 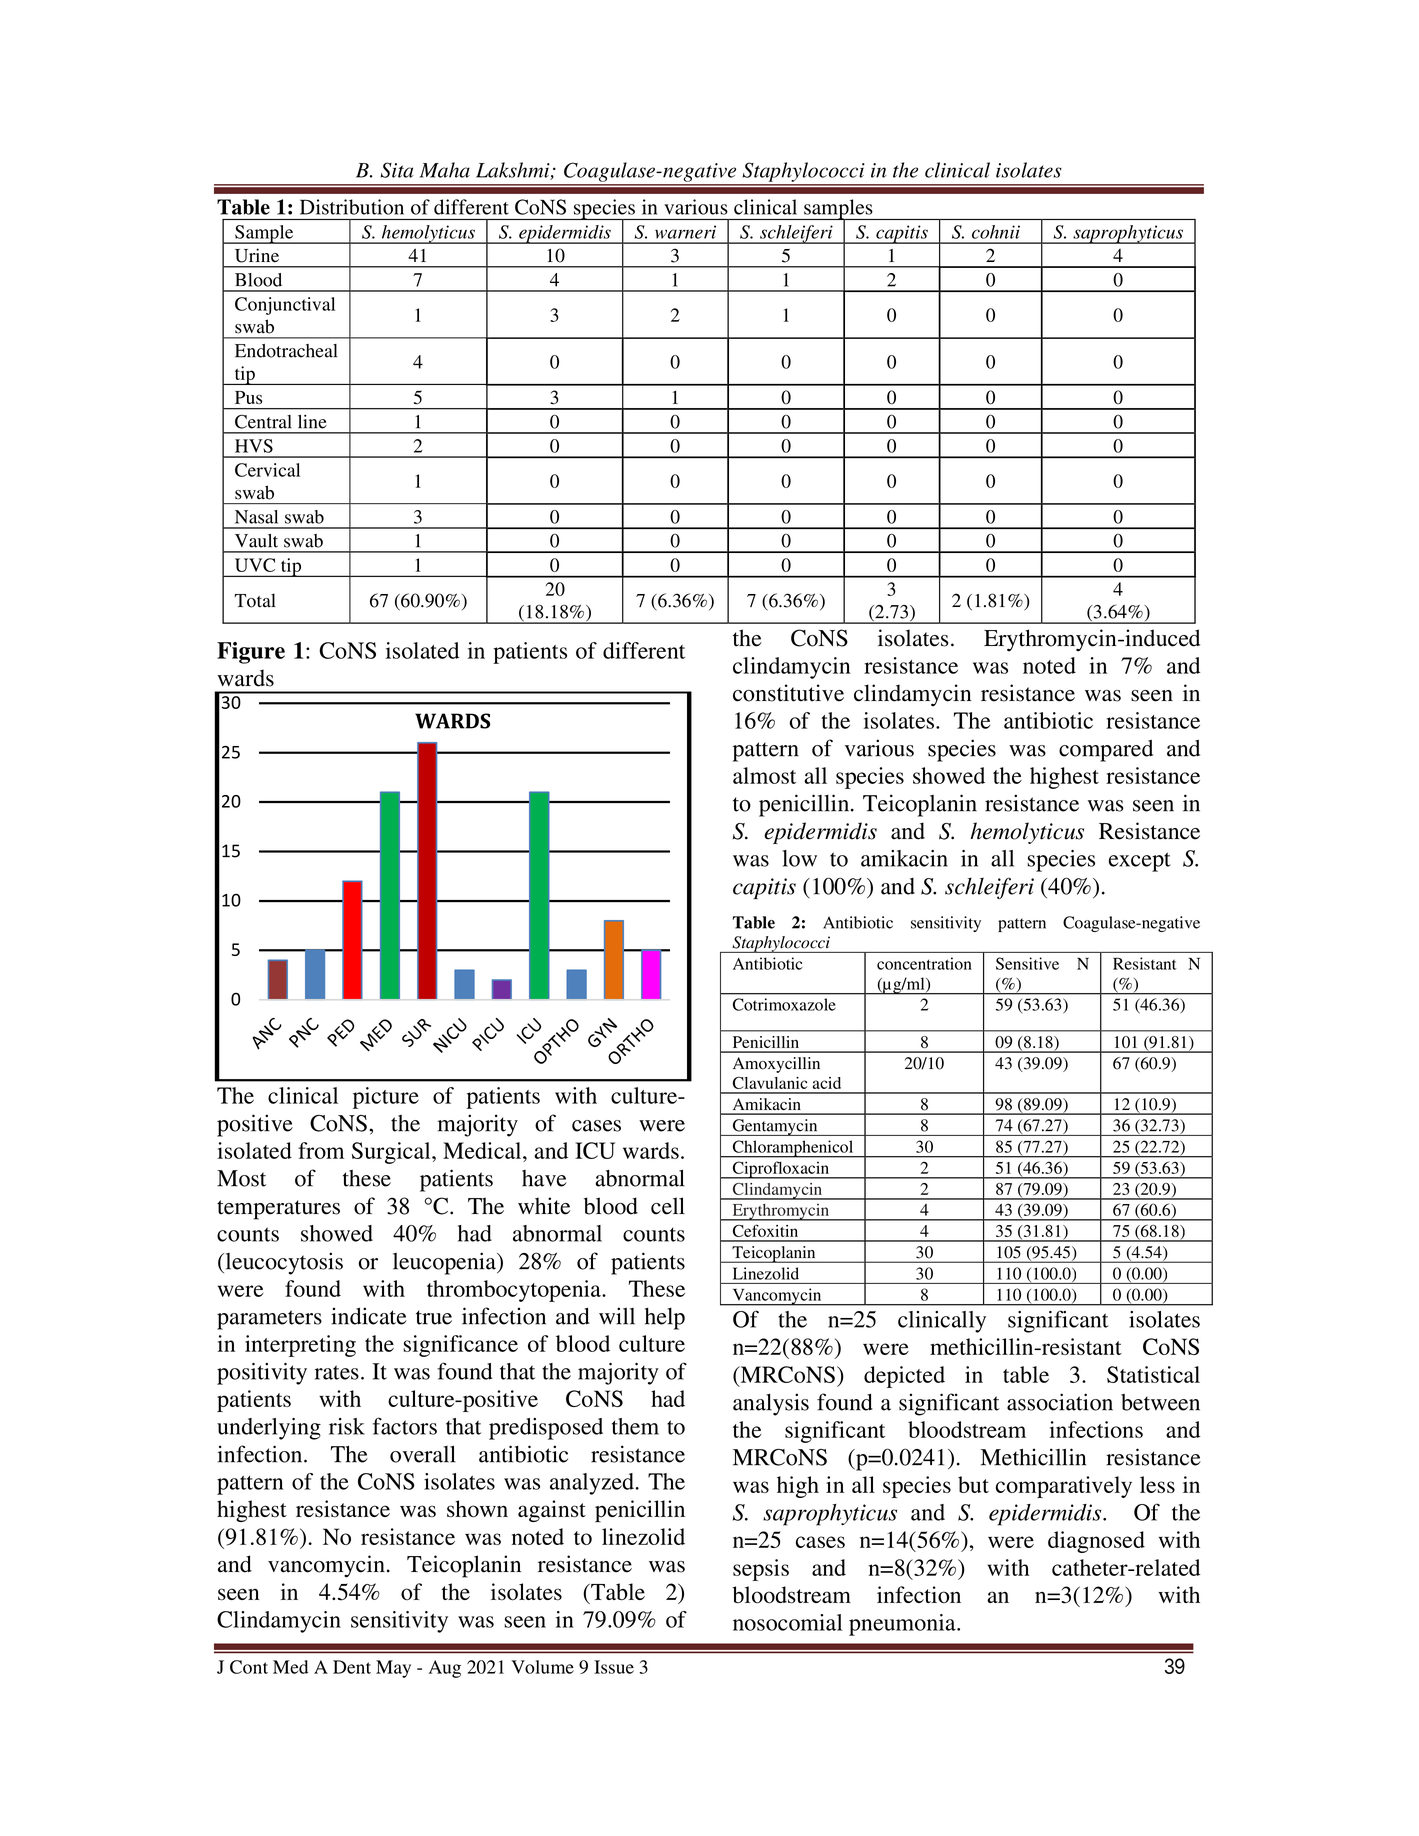 What do you see at coordinates (1106, 751) in the screenshot?
I see `compared` at bounding box center [1106, 751].
